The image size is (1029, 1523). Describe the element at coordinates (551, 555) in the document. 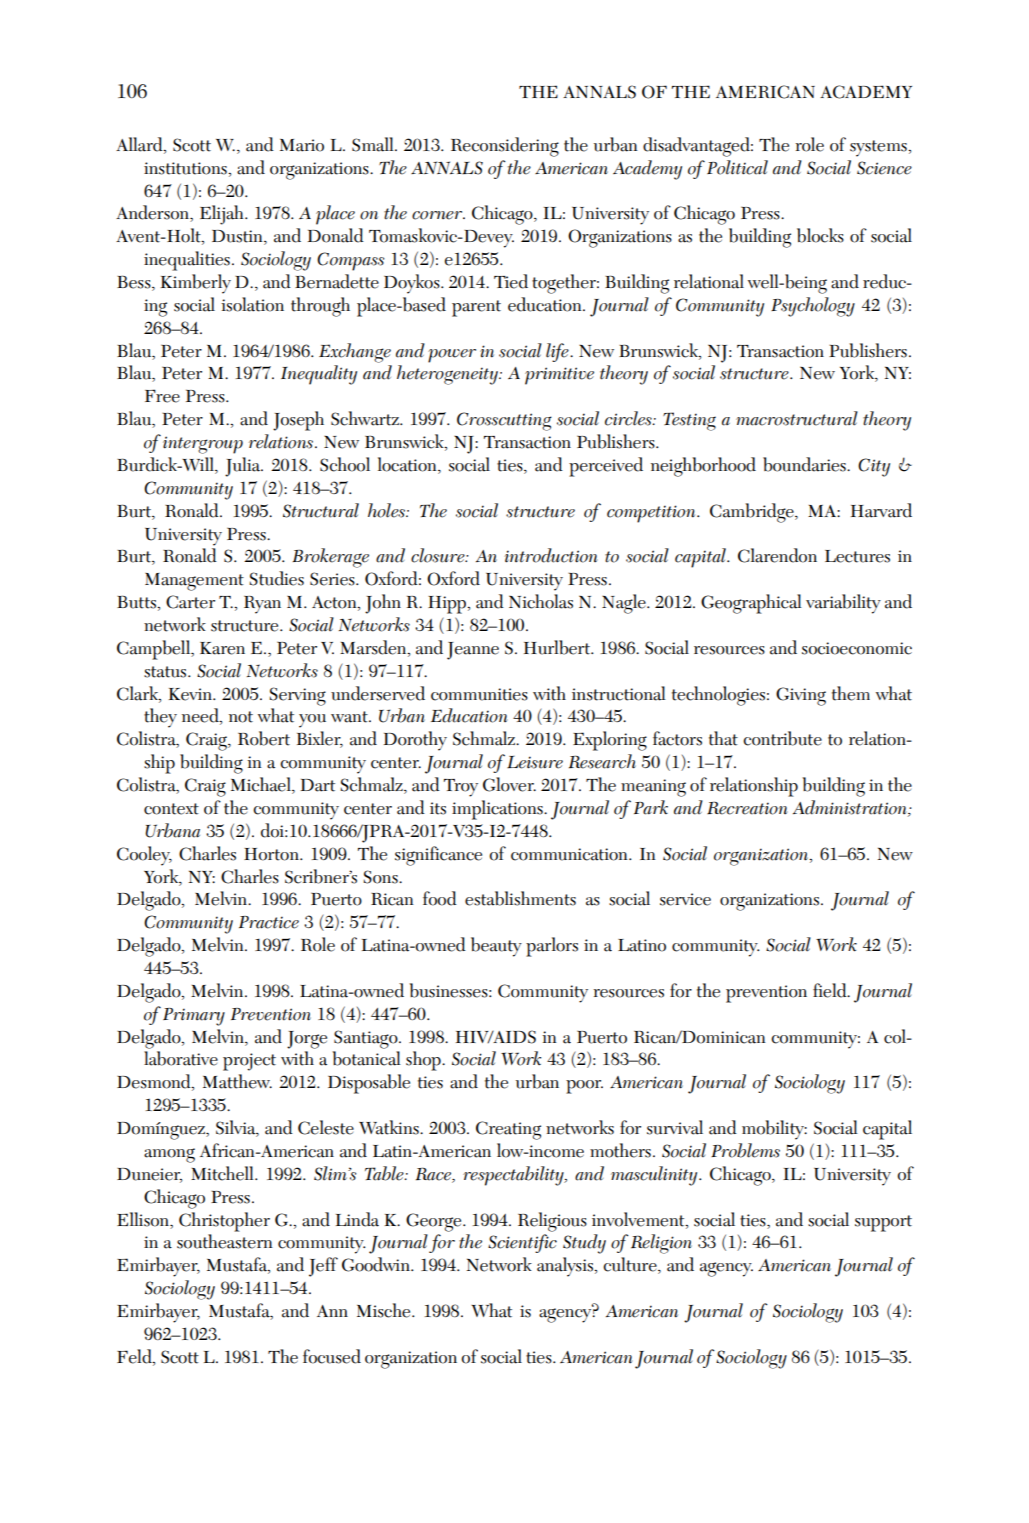

I see `introduction` at that location.
